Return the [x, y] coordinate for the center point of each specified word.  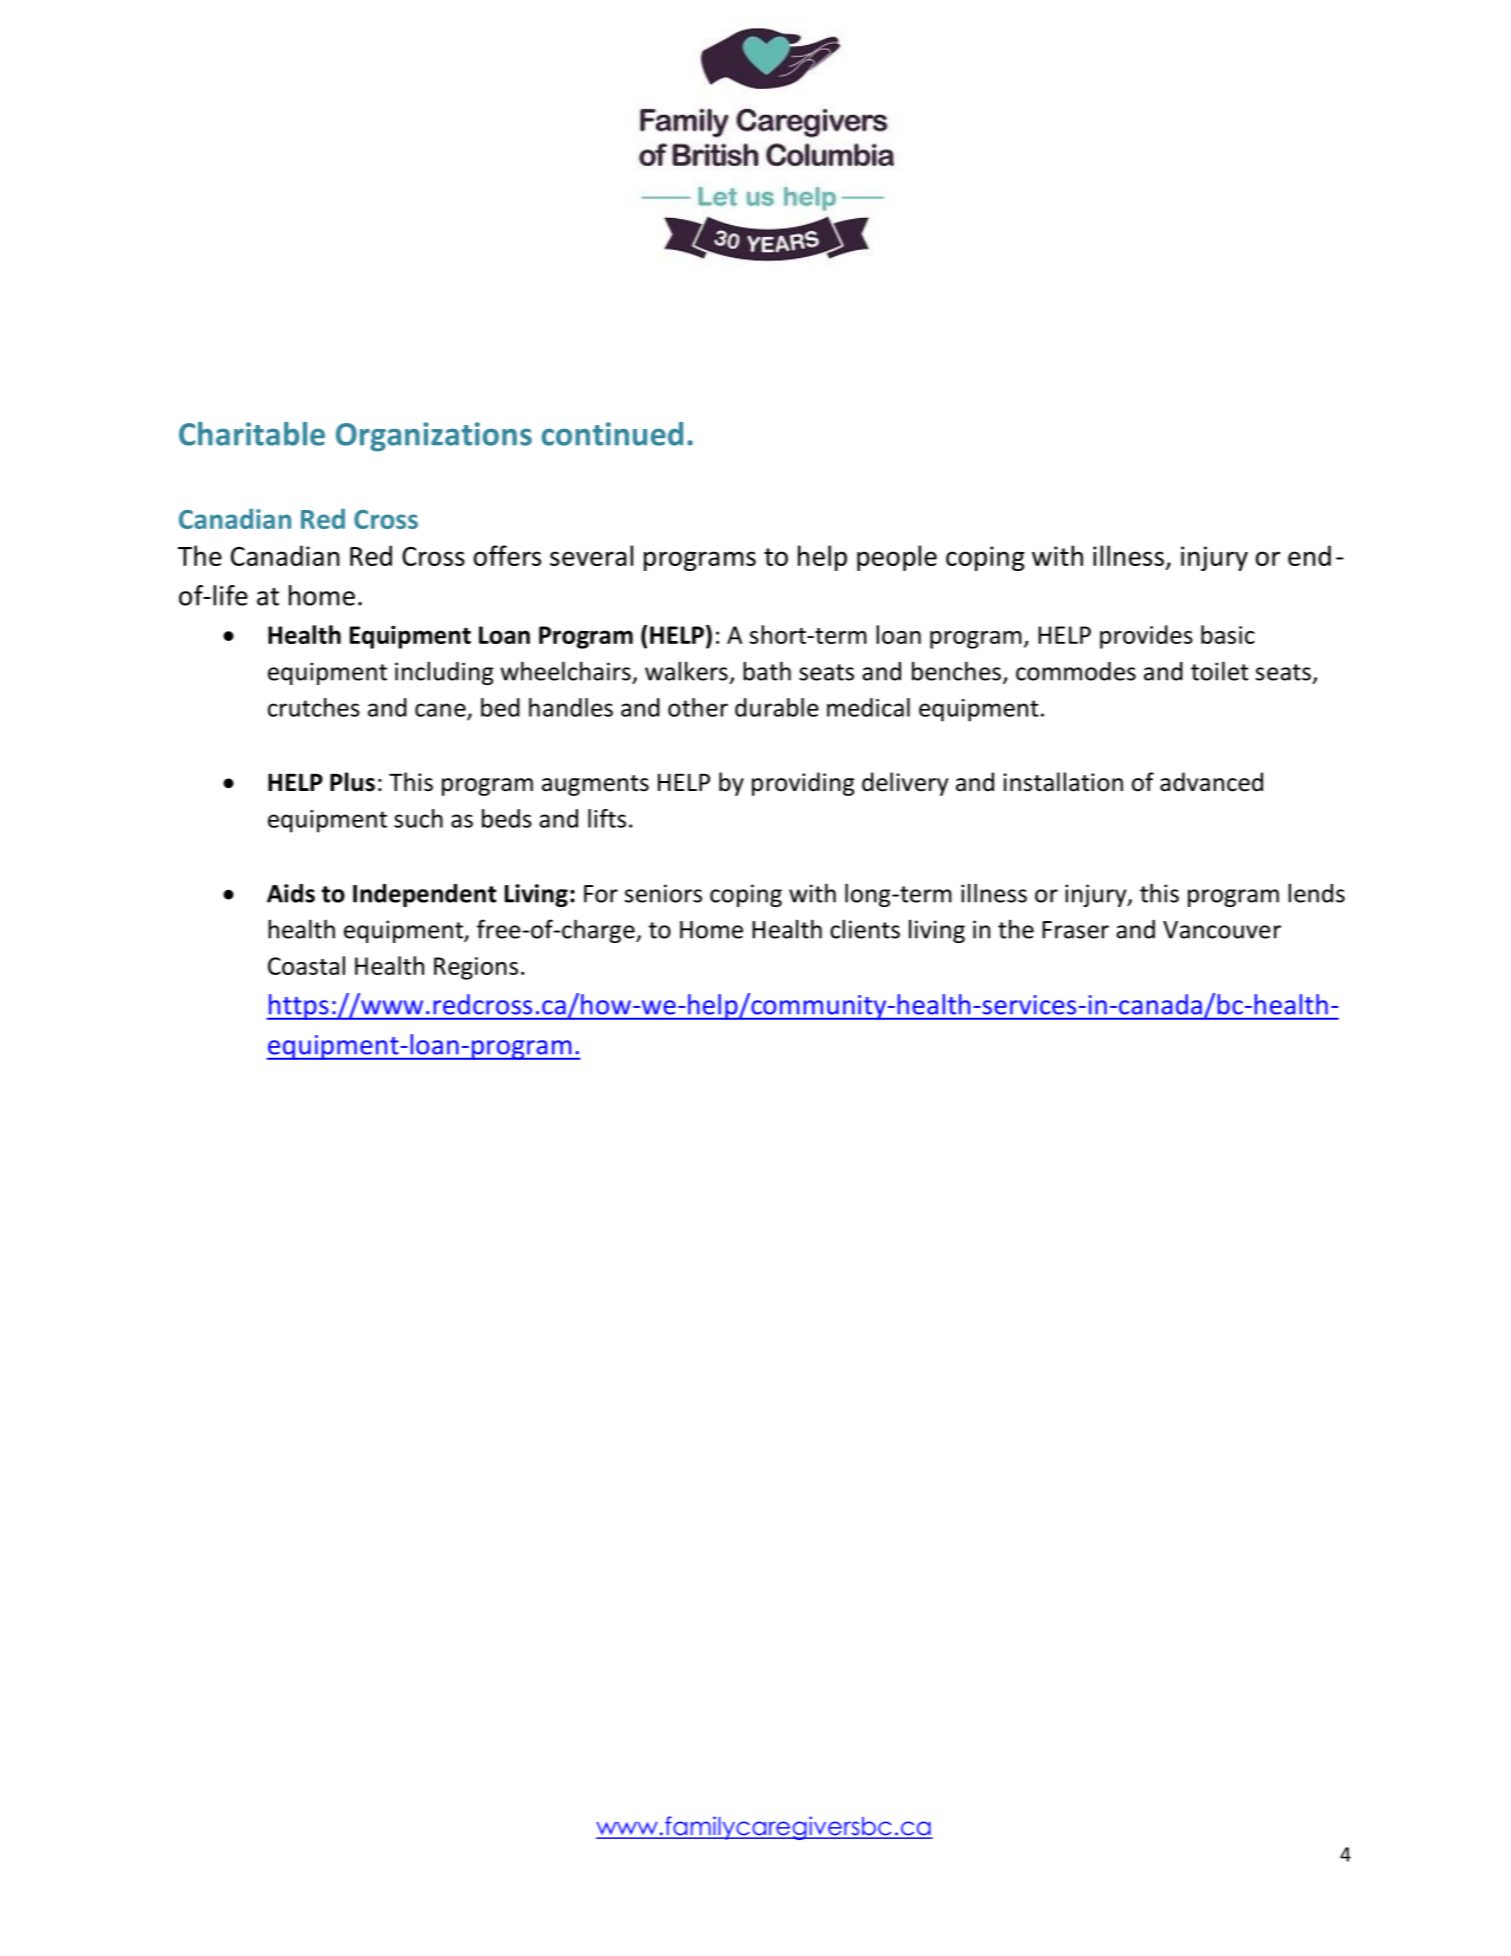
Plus [352, 782]
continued [612, 434]
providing [803, 784]
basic [1228, 634]
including [444, 673]
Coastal [306, 965]
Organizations [434, 437]
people [897, 558]
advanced [1211, 782]
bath [767, 671]
